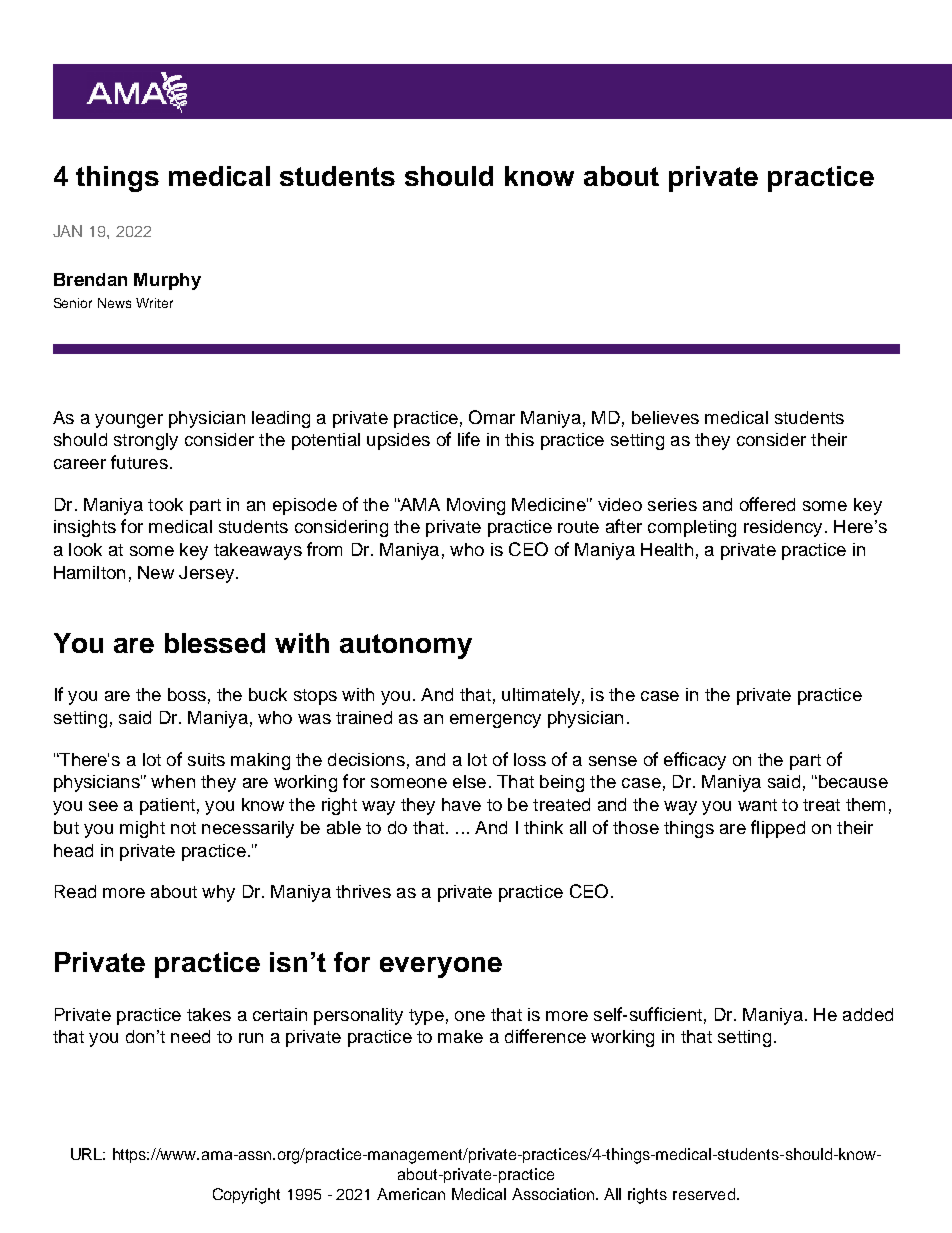 This image has height=1233, width=952. Describe the element at coordinates (665, 417) in the image. I see `believes` at that location.
